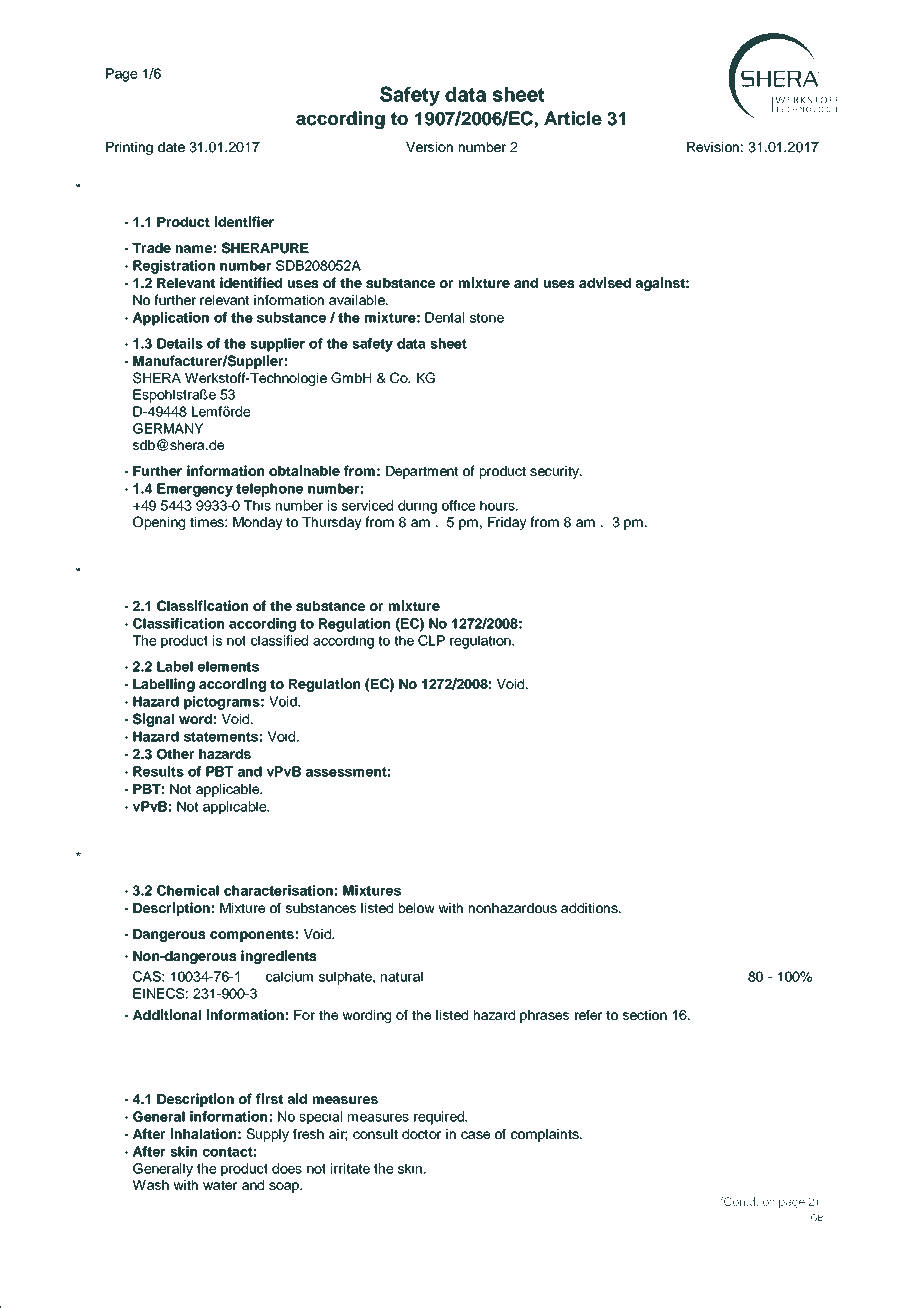 This screenshot has height=1308, width=924. I want to click on below, so click(417, 908).
